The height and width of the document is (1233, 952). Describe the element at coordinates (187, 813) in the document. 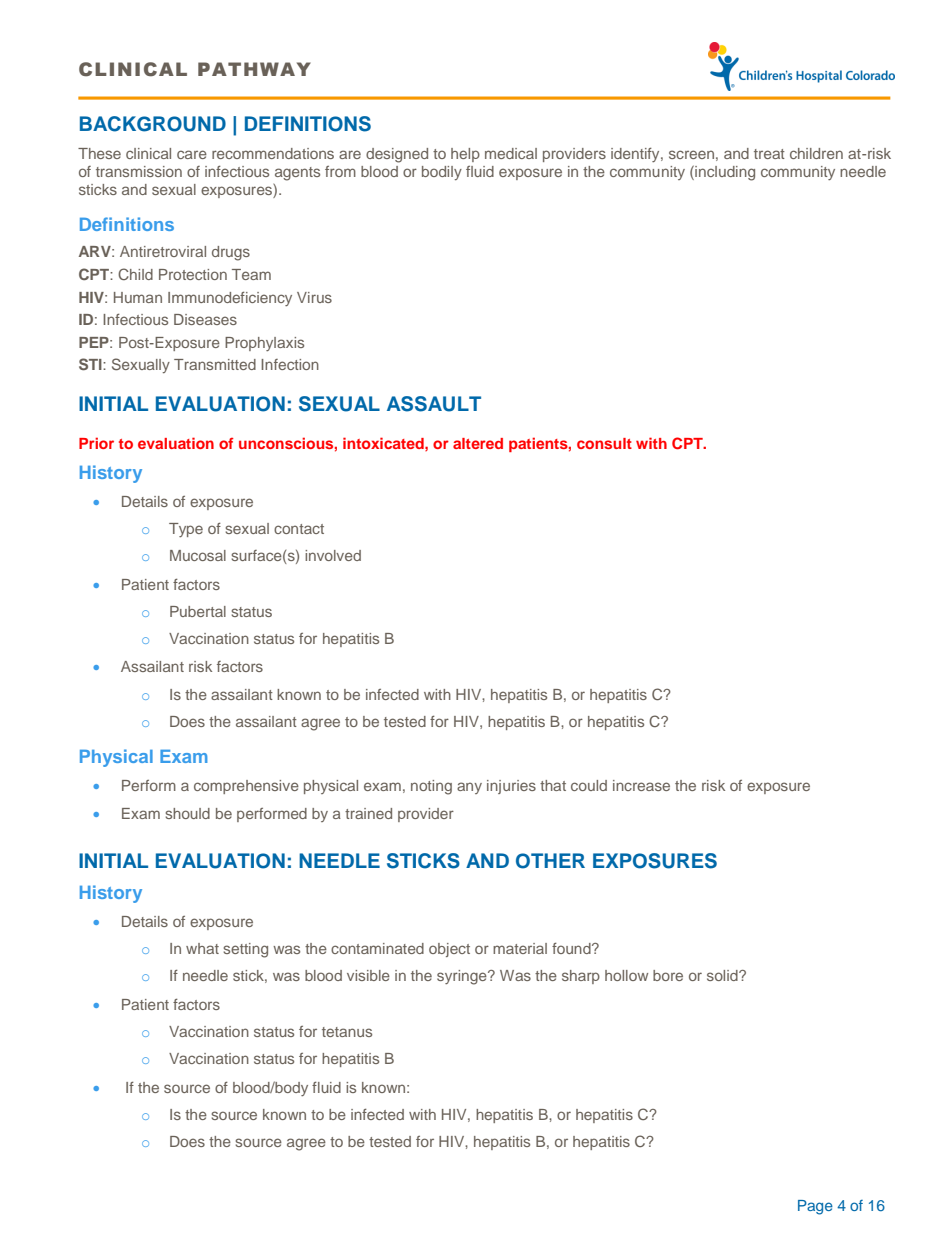

I see `should` at that location.
